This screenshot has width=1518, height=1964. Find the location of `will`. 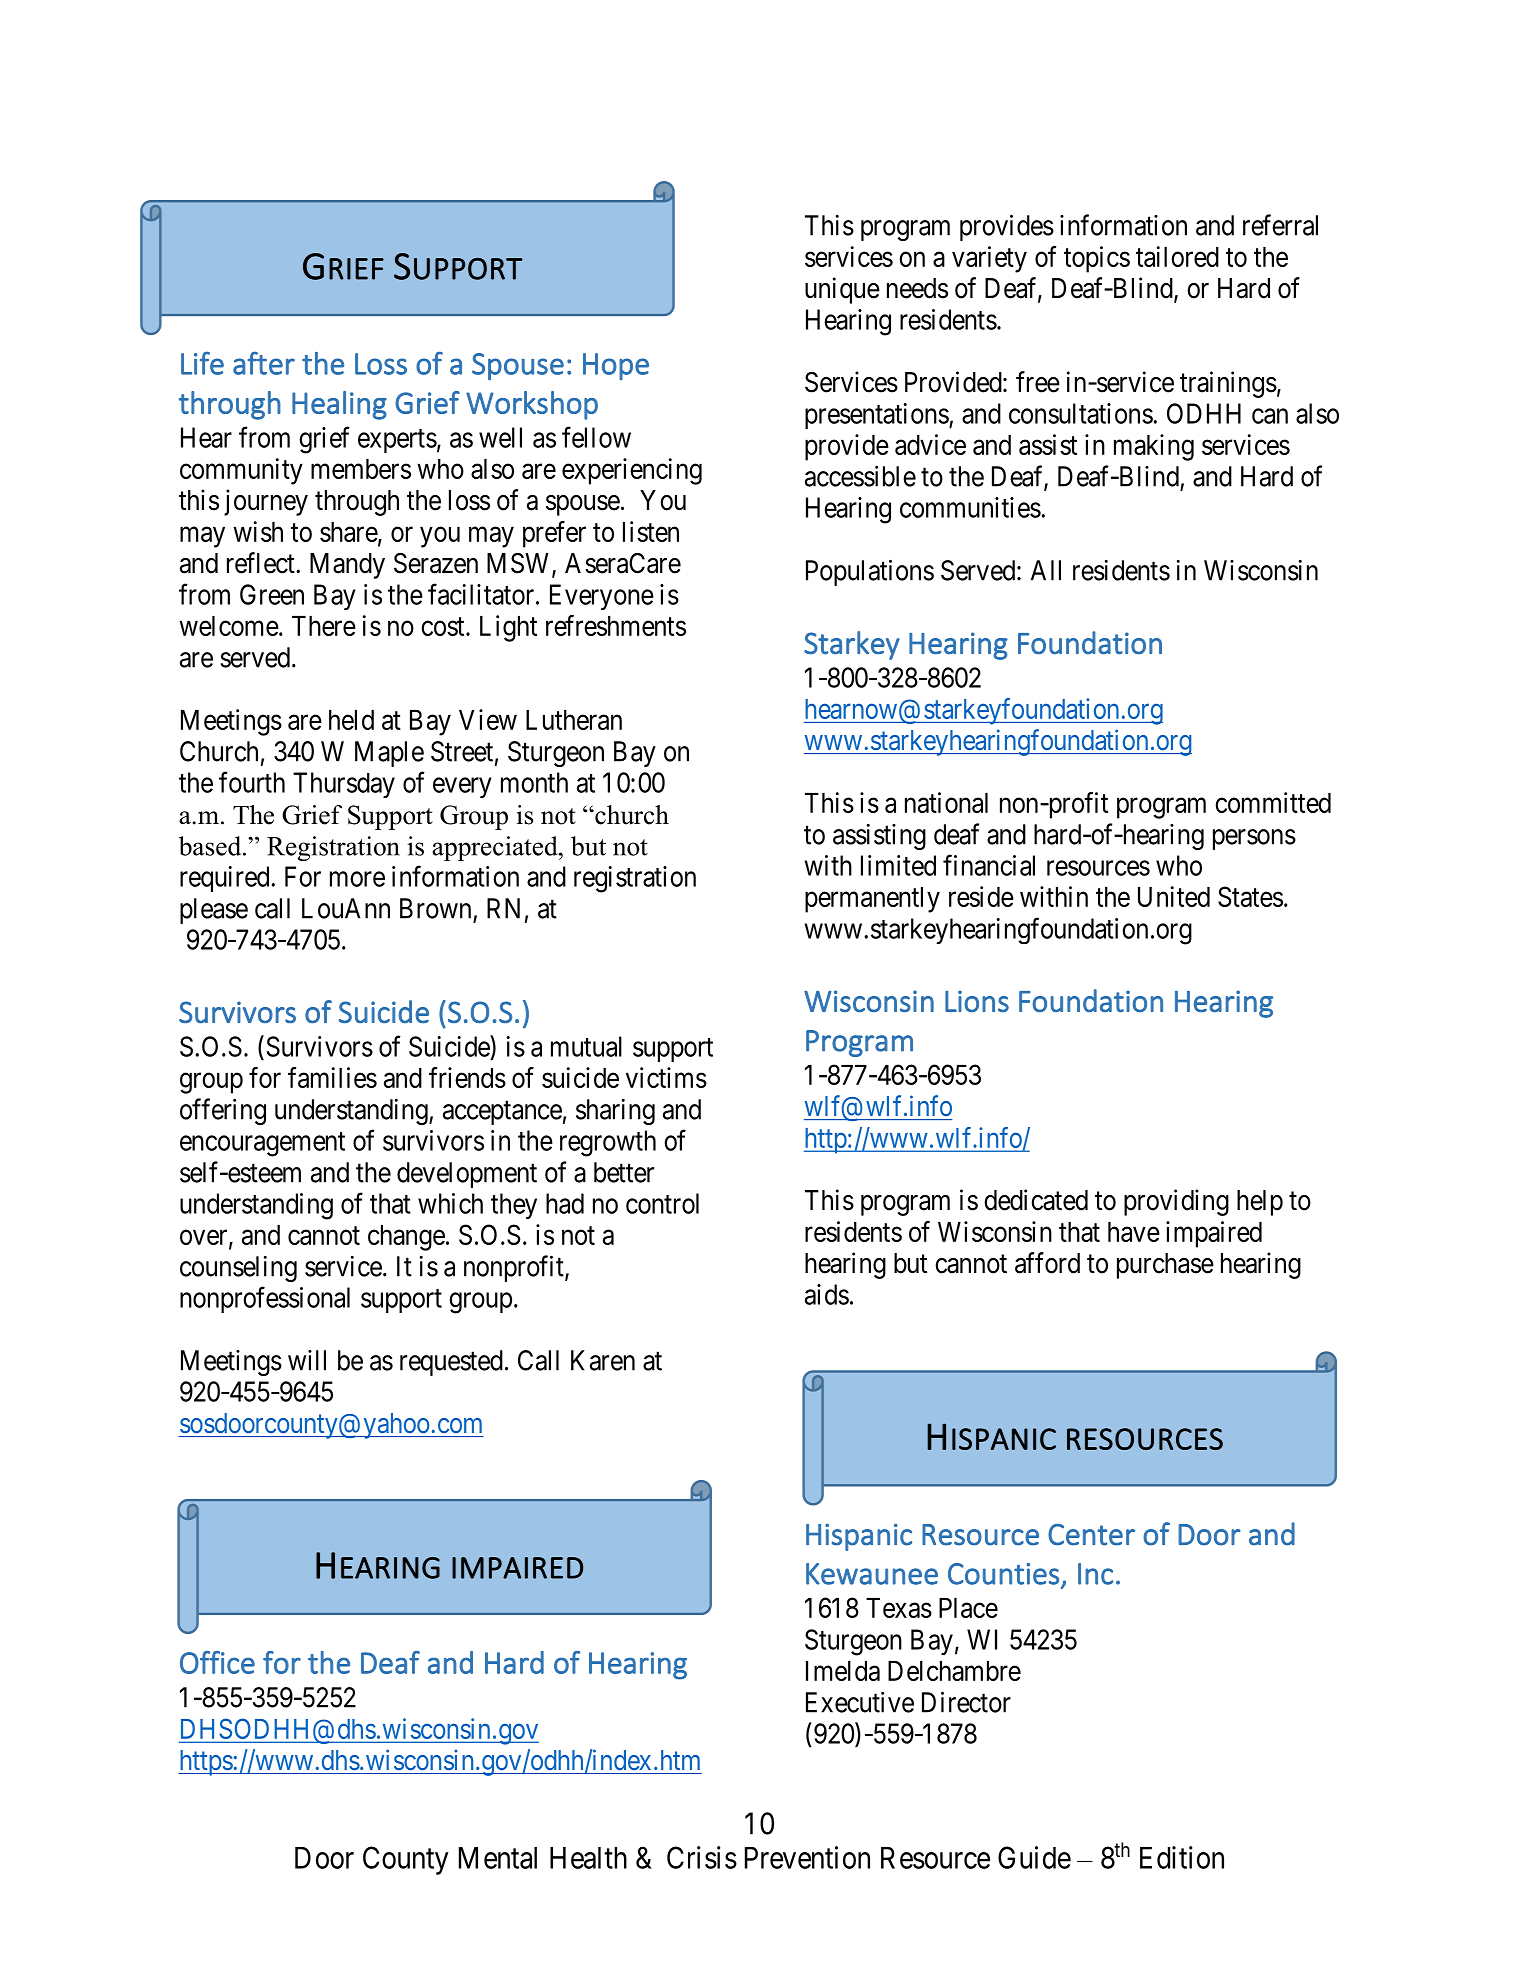

will is located at coordinates (307, 1360).
